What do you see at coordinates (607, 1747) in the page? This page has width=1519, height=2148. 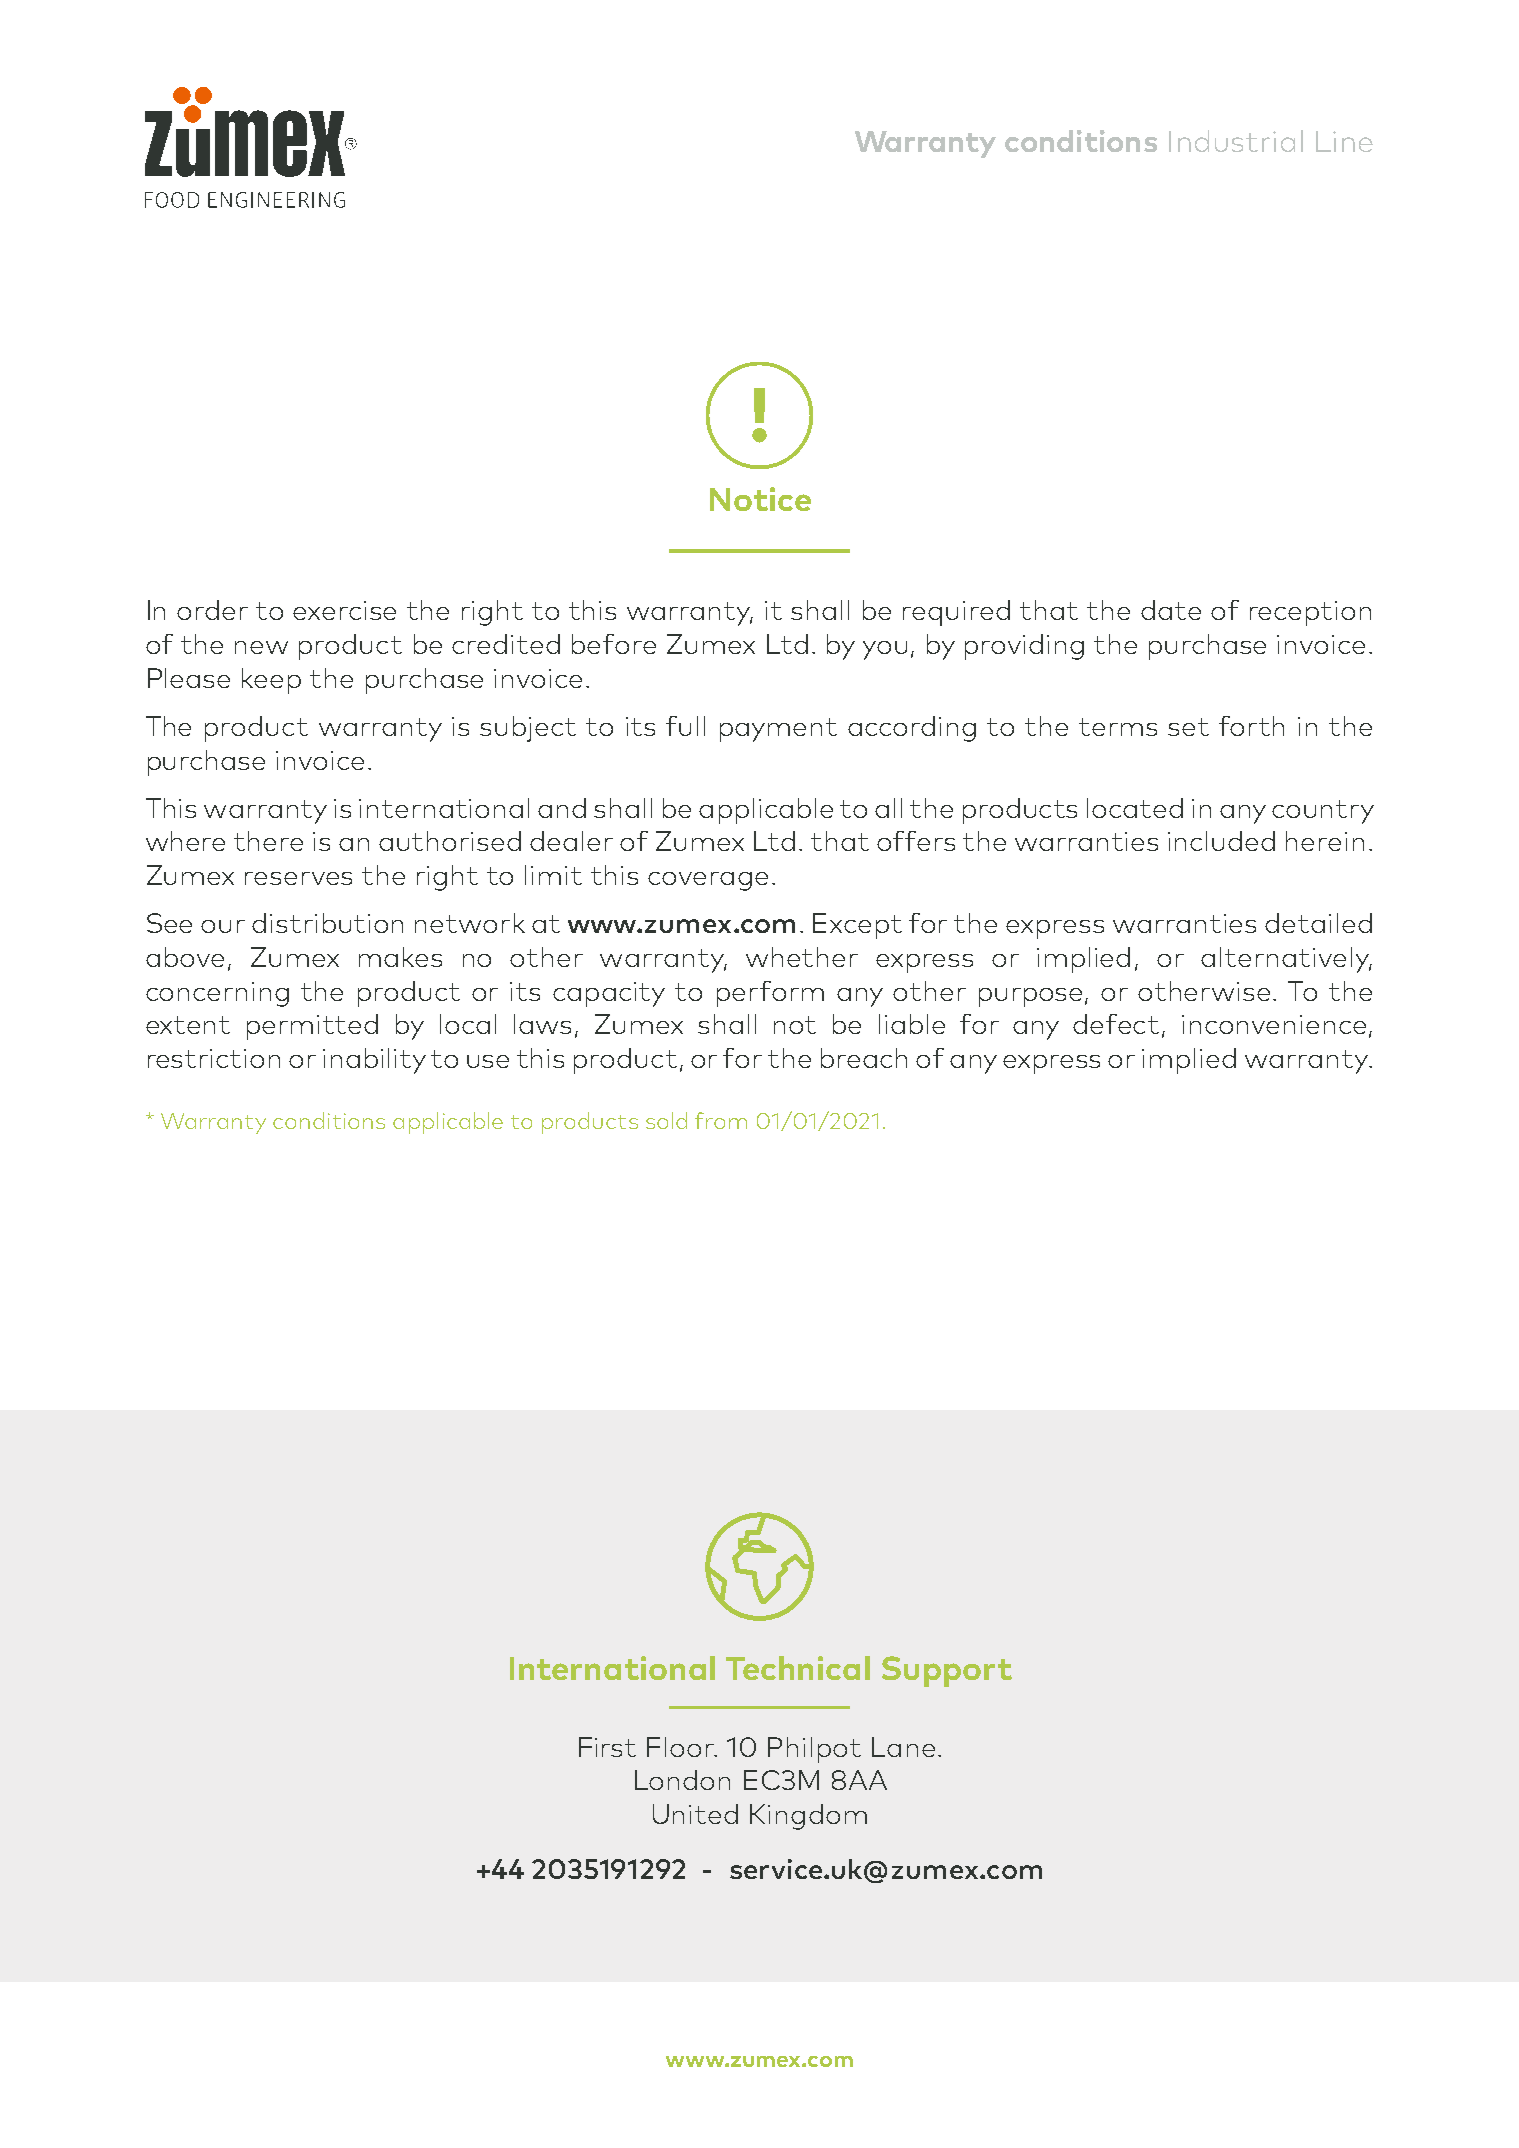 I see `First` at bounding box center [607, 1747].
